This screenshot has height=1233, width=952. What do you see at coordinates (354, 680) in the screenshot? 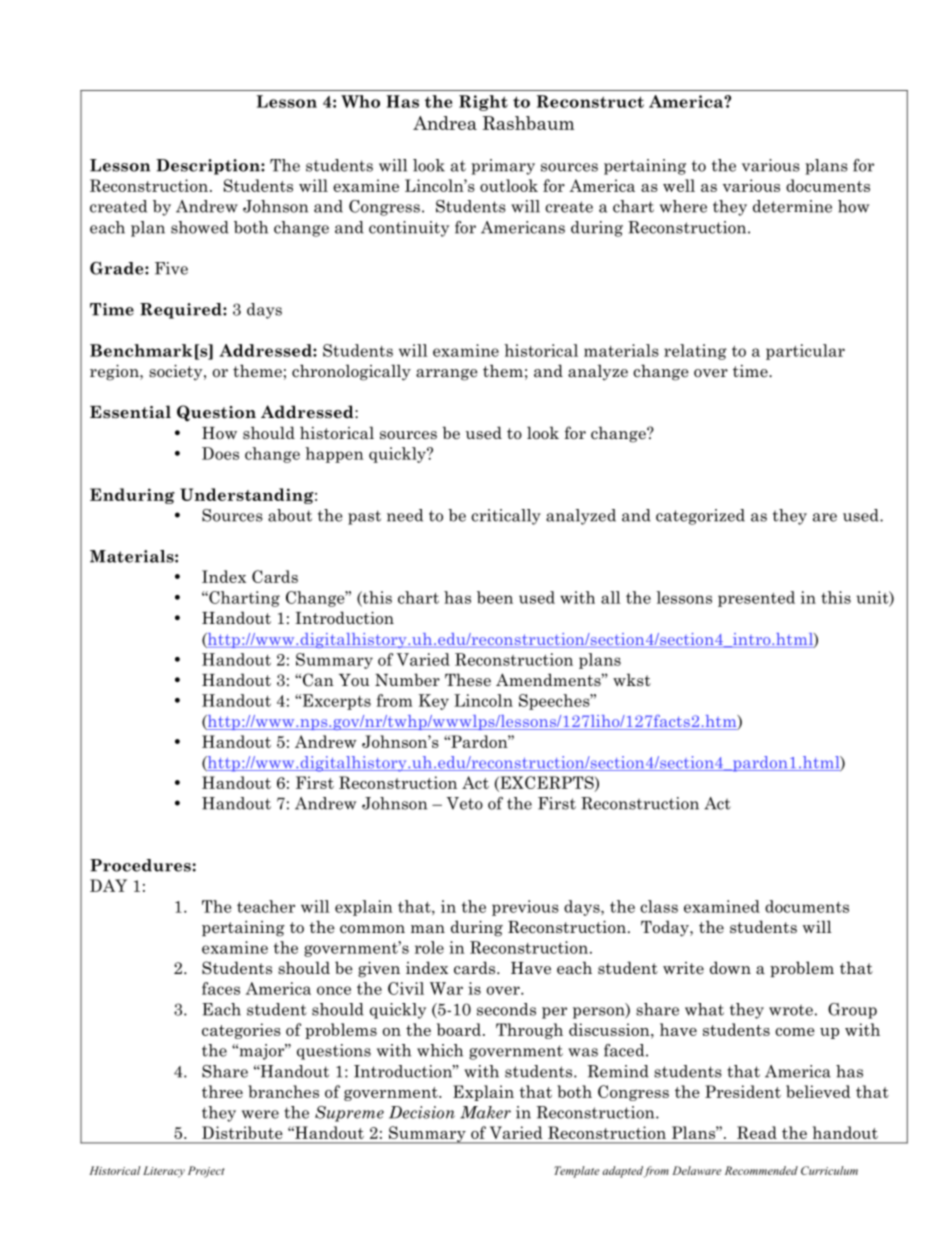
I see `You` at bounding box center [354, 680].
